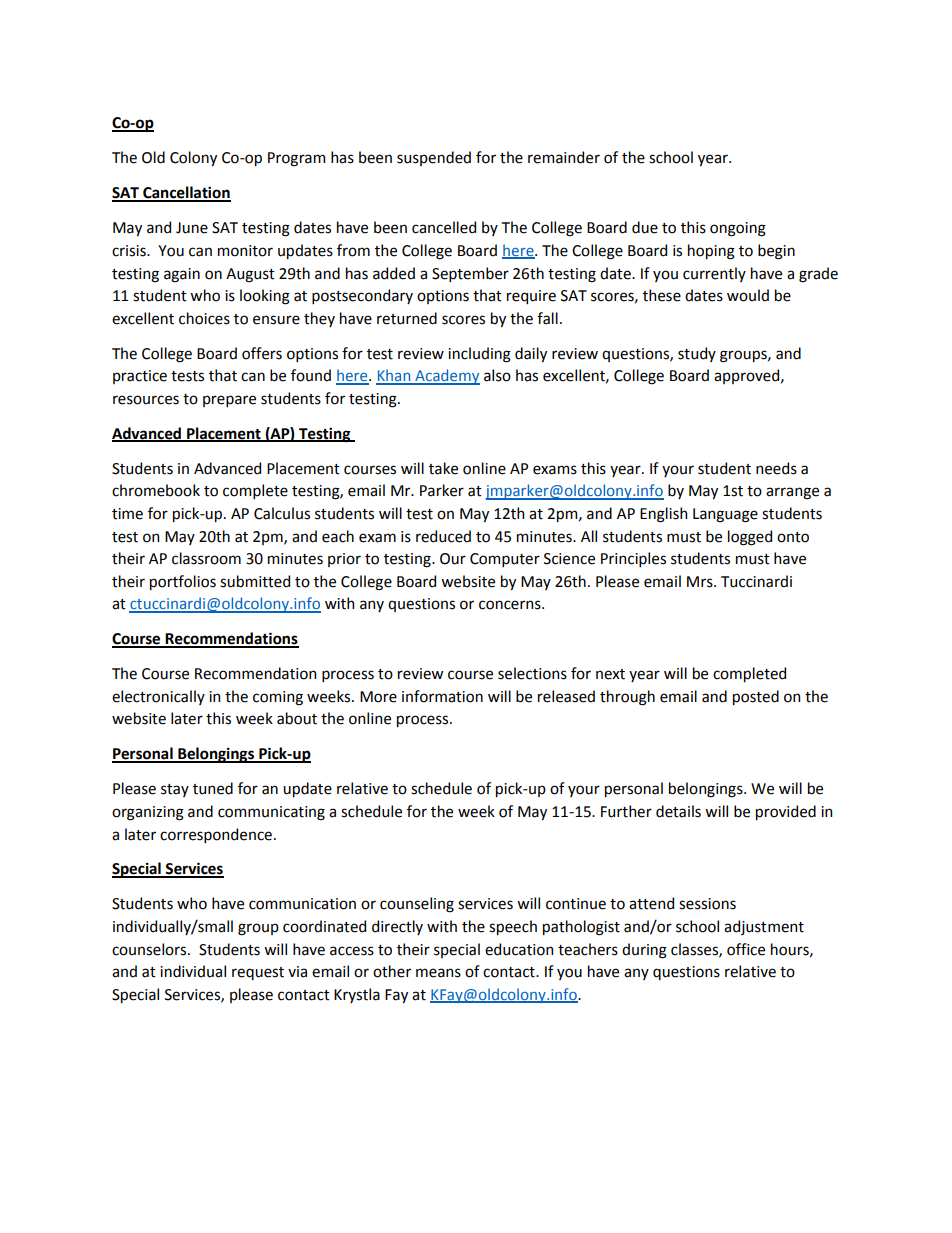 This screenshot has width=952, height=1233. Describe the element at coordinates (701, 582) in the screenshot. I see `Mrs` at that location.
